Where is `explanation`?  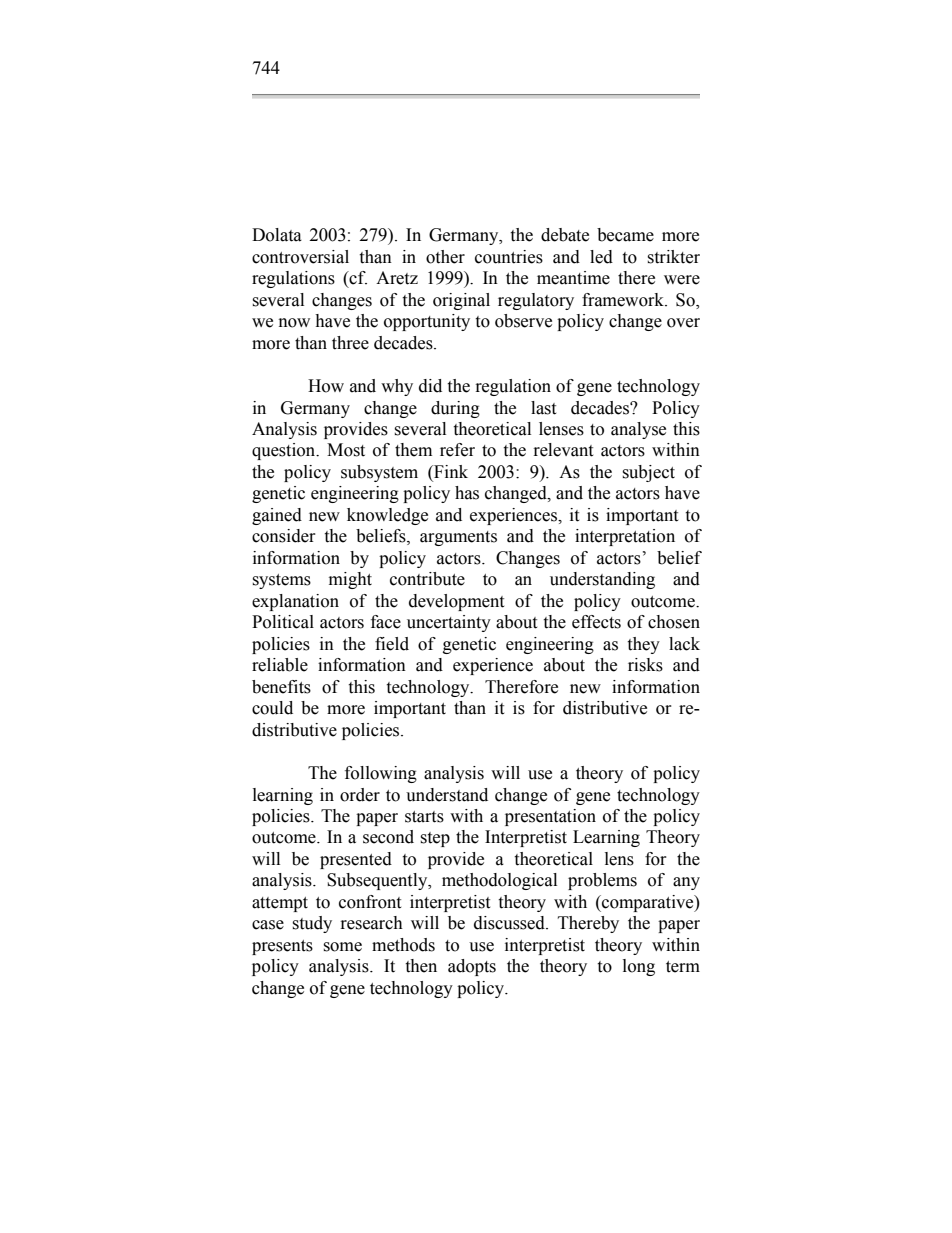
explanation is located at coordinates (295, 602).
